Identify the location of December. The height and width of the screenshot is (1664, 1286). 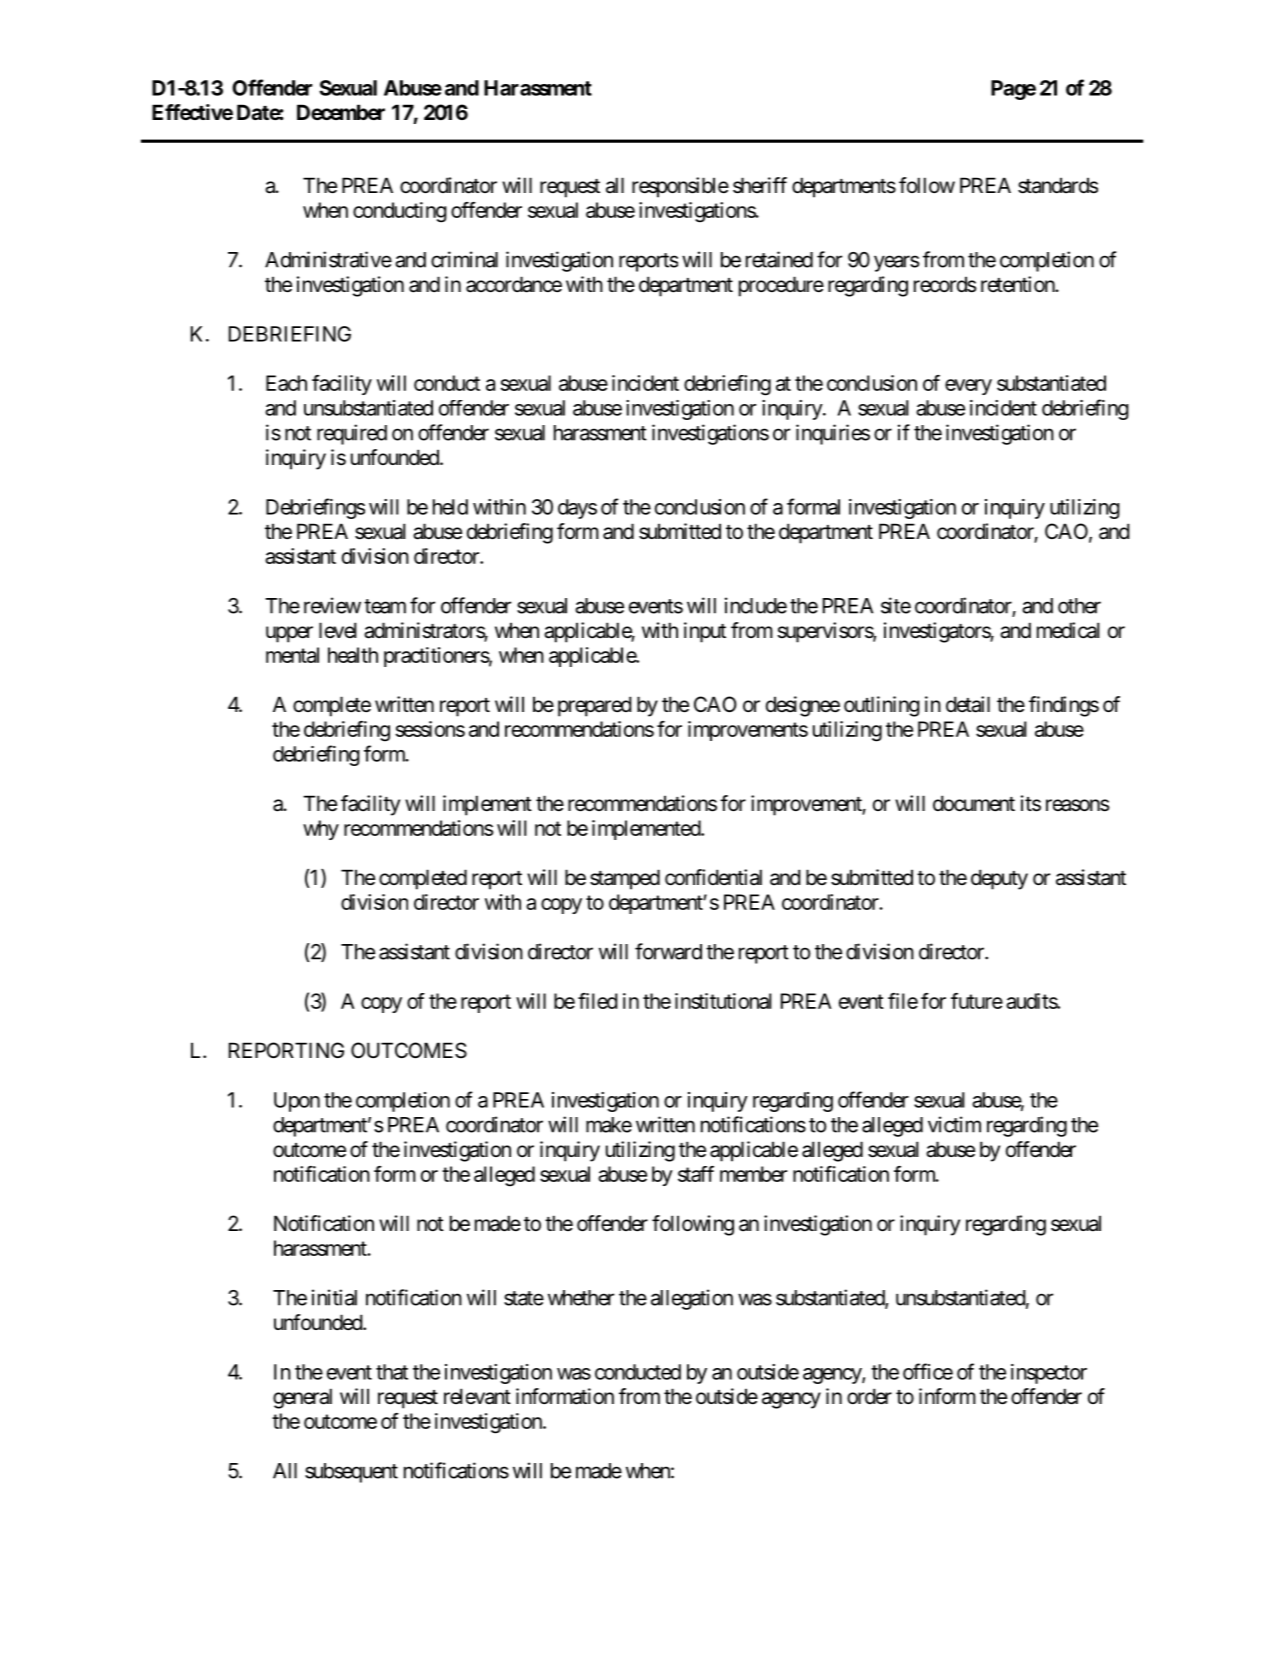
(341, 112).
